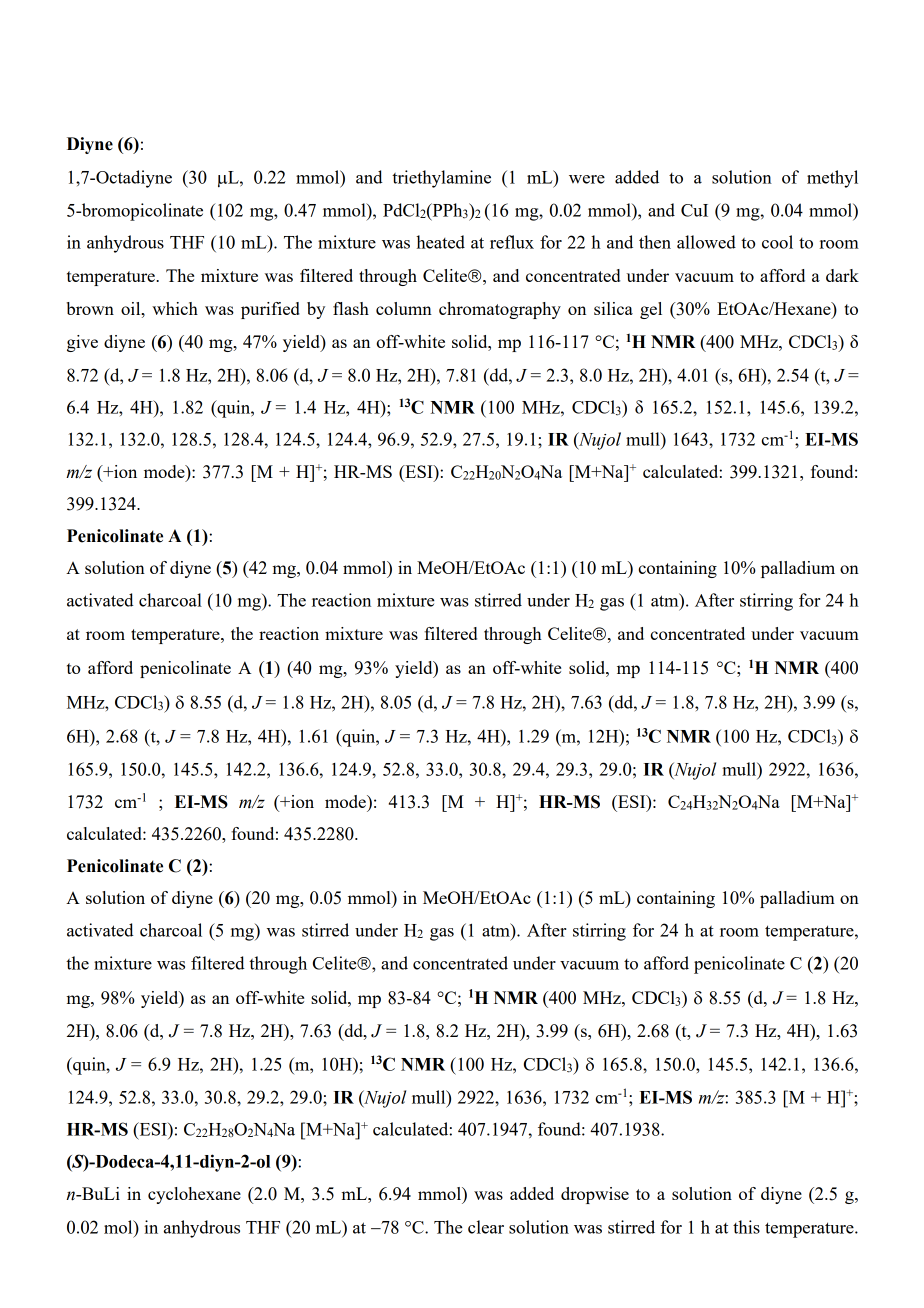 Image resolution: width=924 pixels, height=1308 pixels. What do you see at coordinates (651, 310) in the image?
I see `gel` at bounding box center [651, 310].
